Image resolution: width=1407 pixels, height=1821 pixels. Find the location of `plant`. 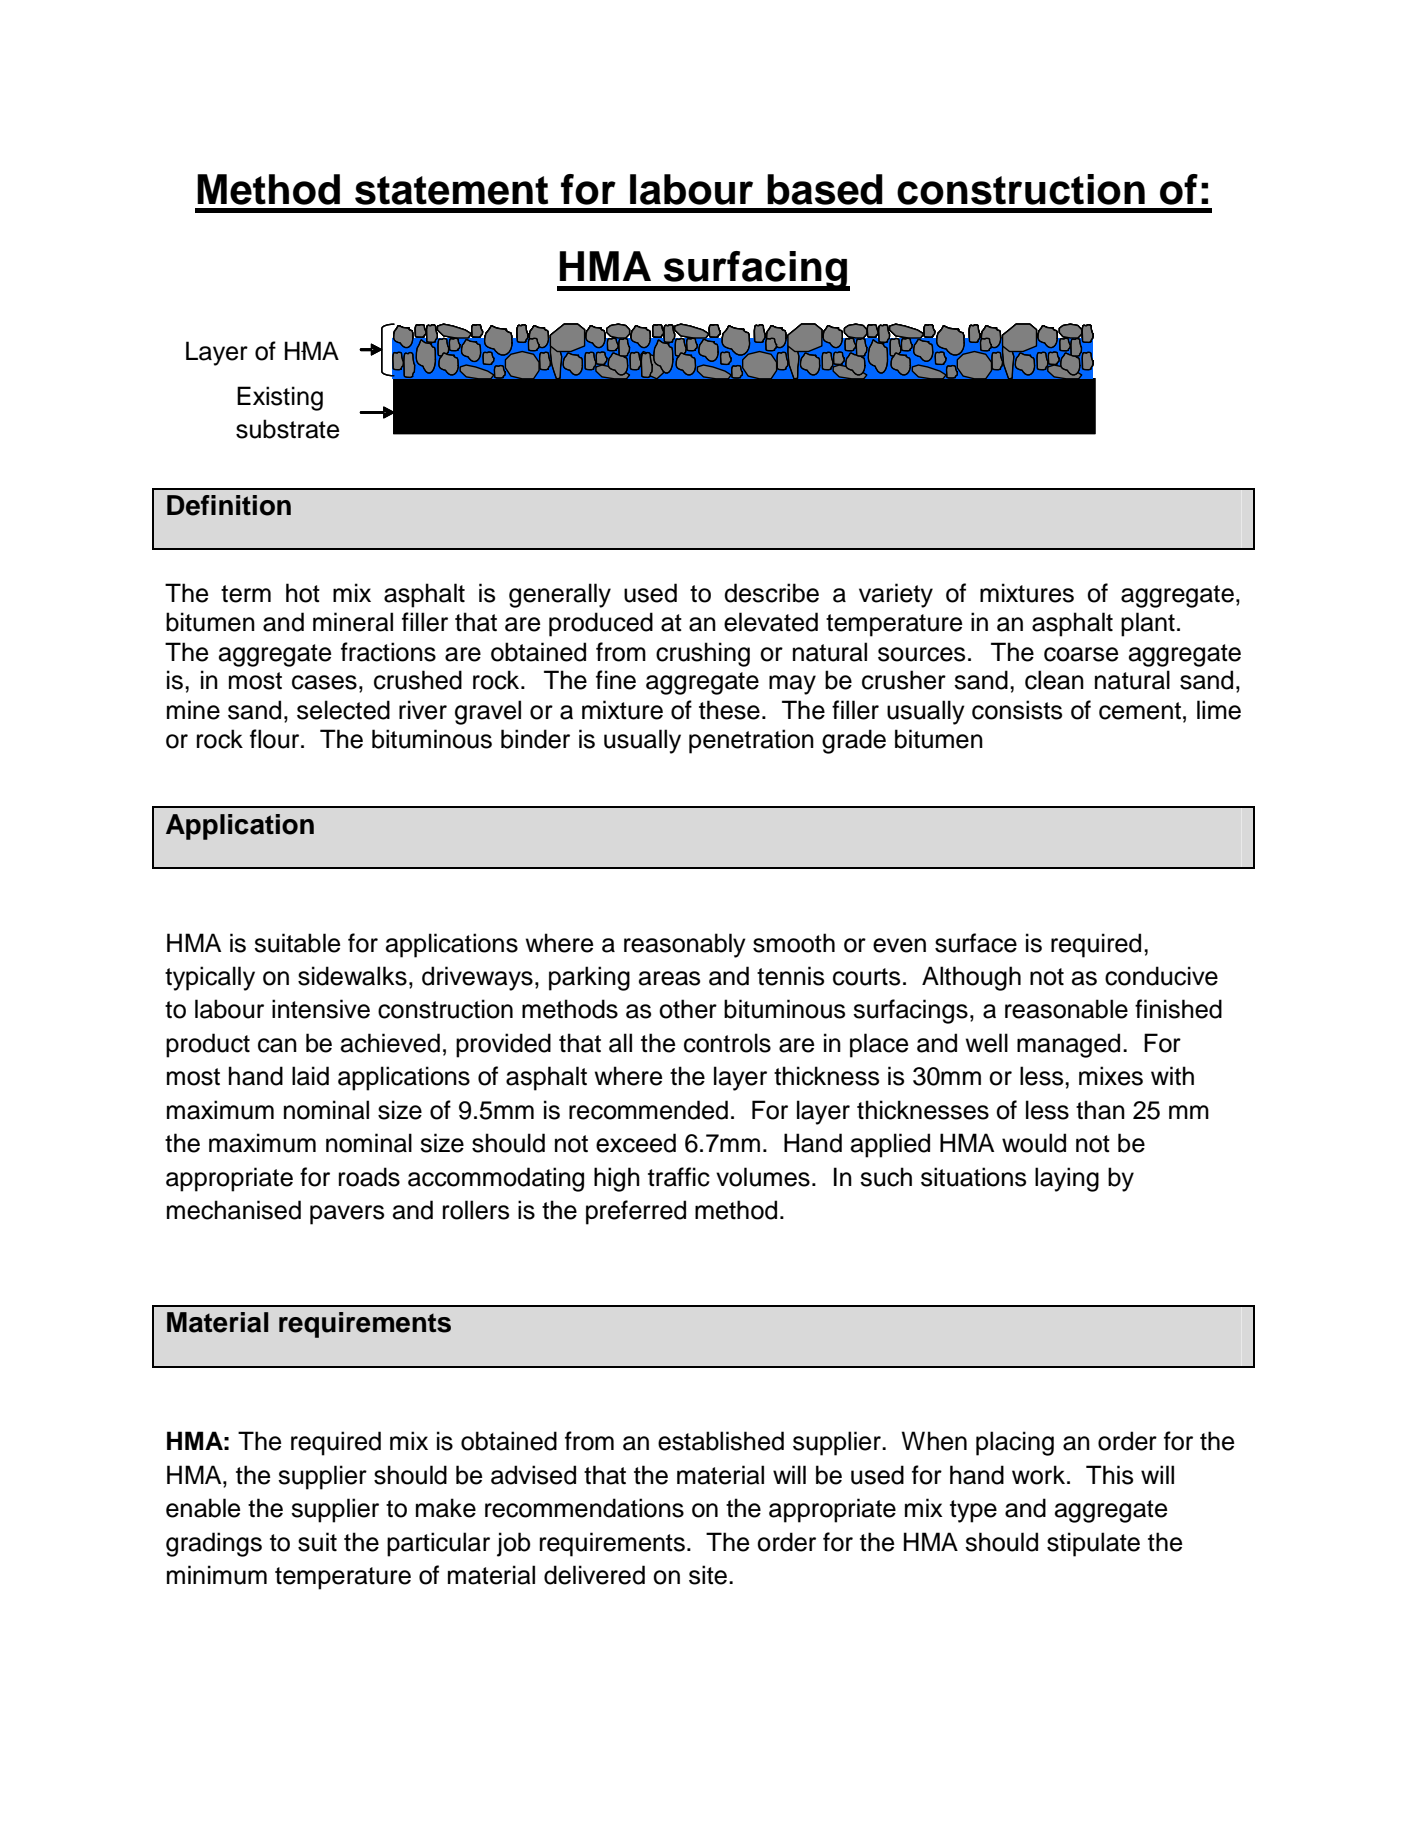

plant is located at coordinates (1148, 624).
